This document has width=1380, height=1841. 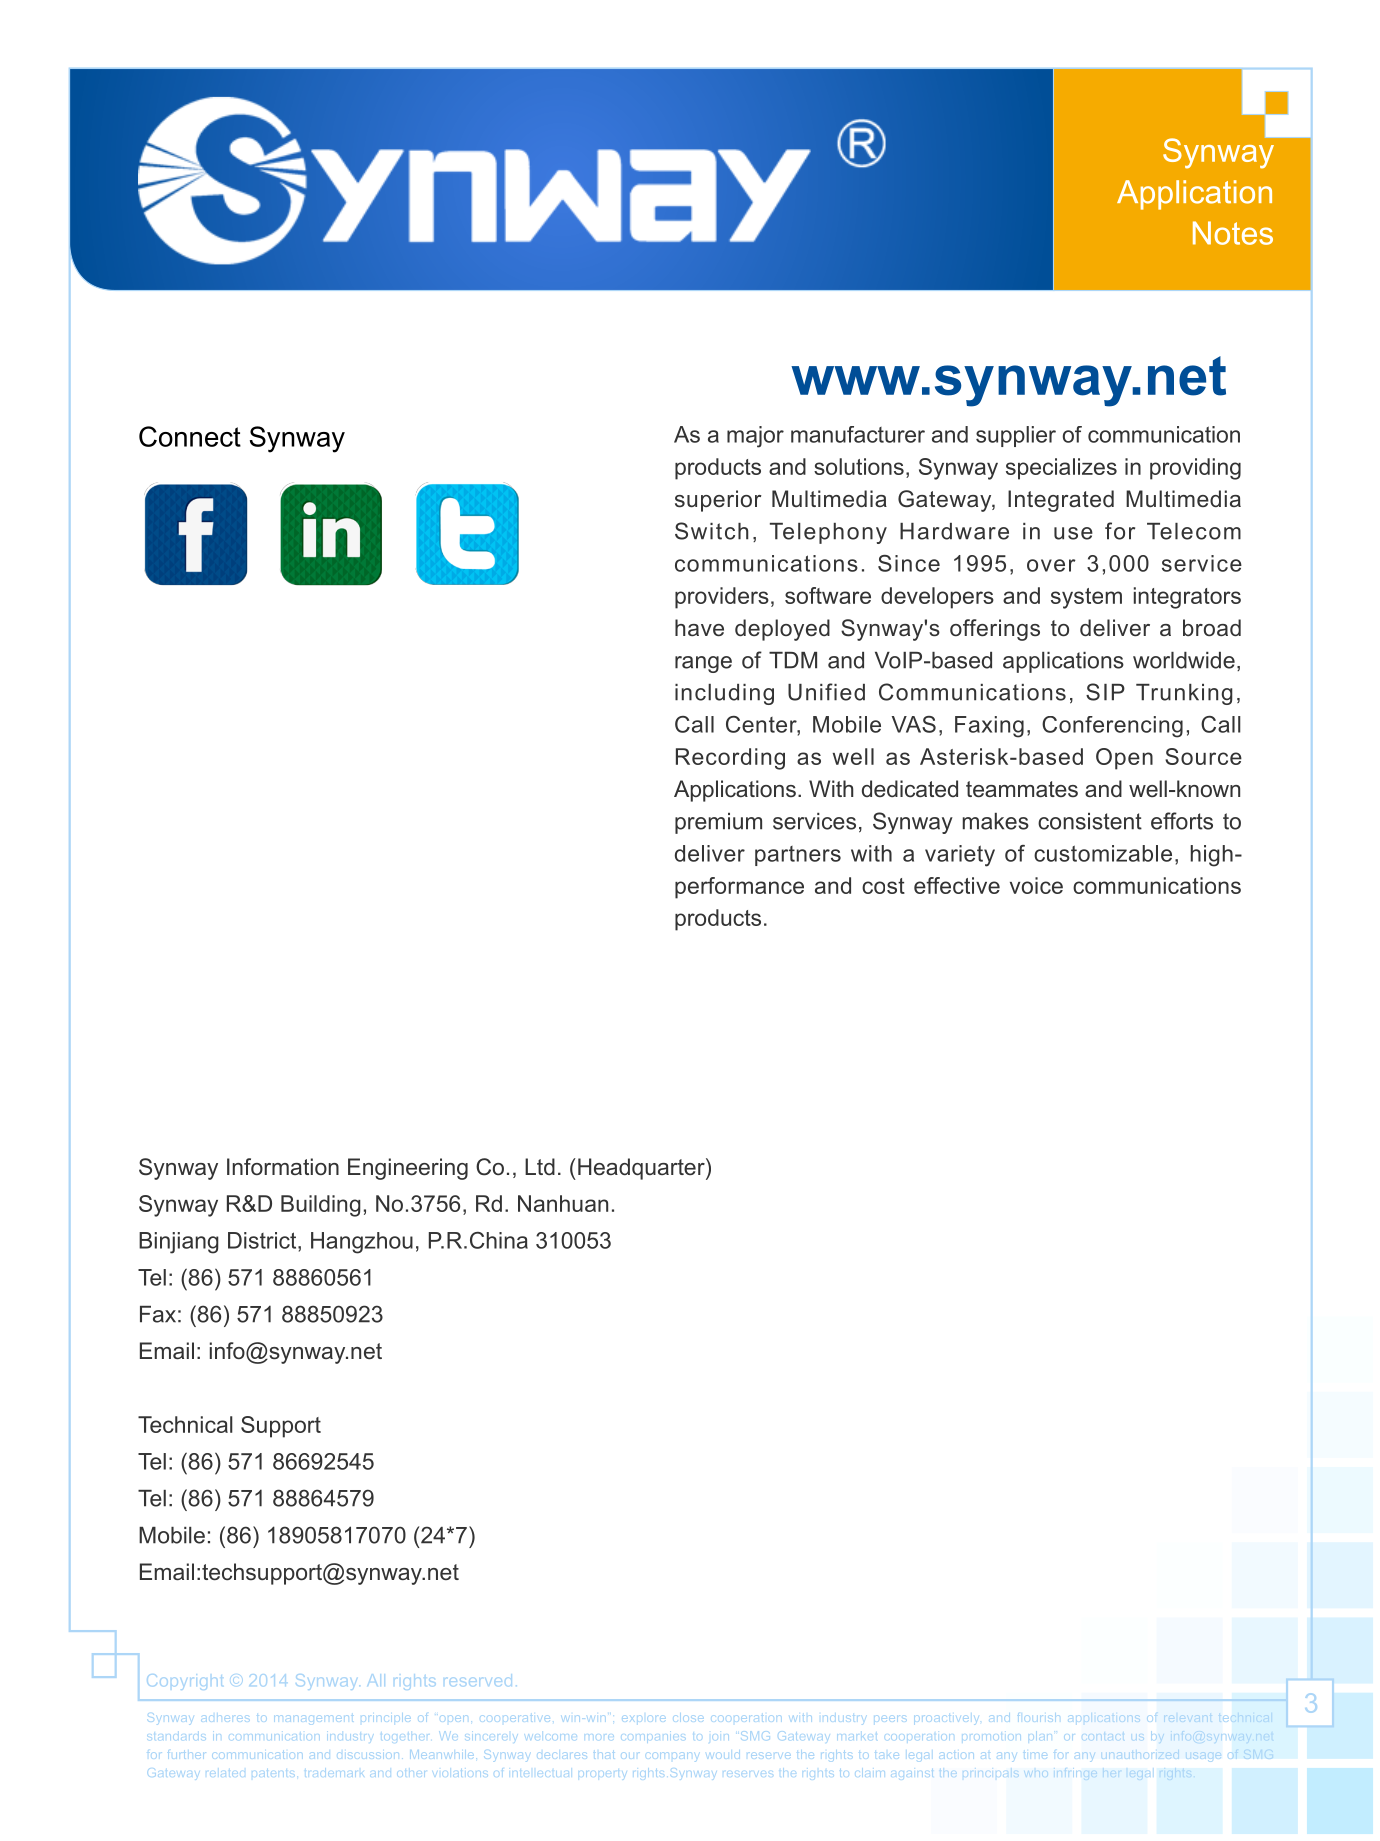 What do you see at coordinates (1233, 233) in the document?
I see `Notes` at bounding box center [1233, 233].
